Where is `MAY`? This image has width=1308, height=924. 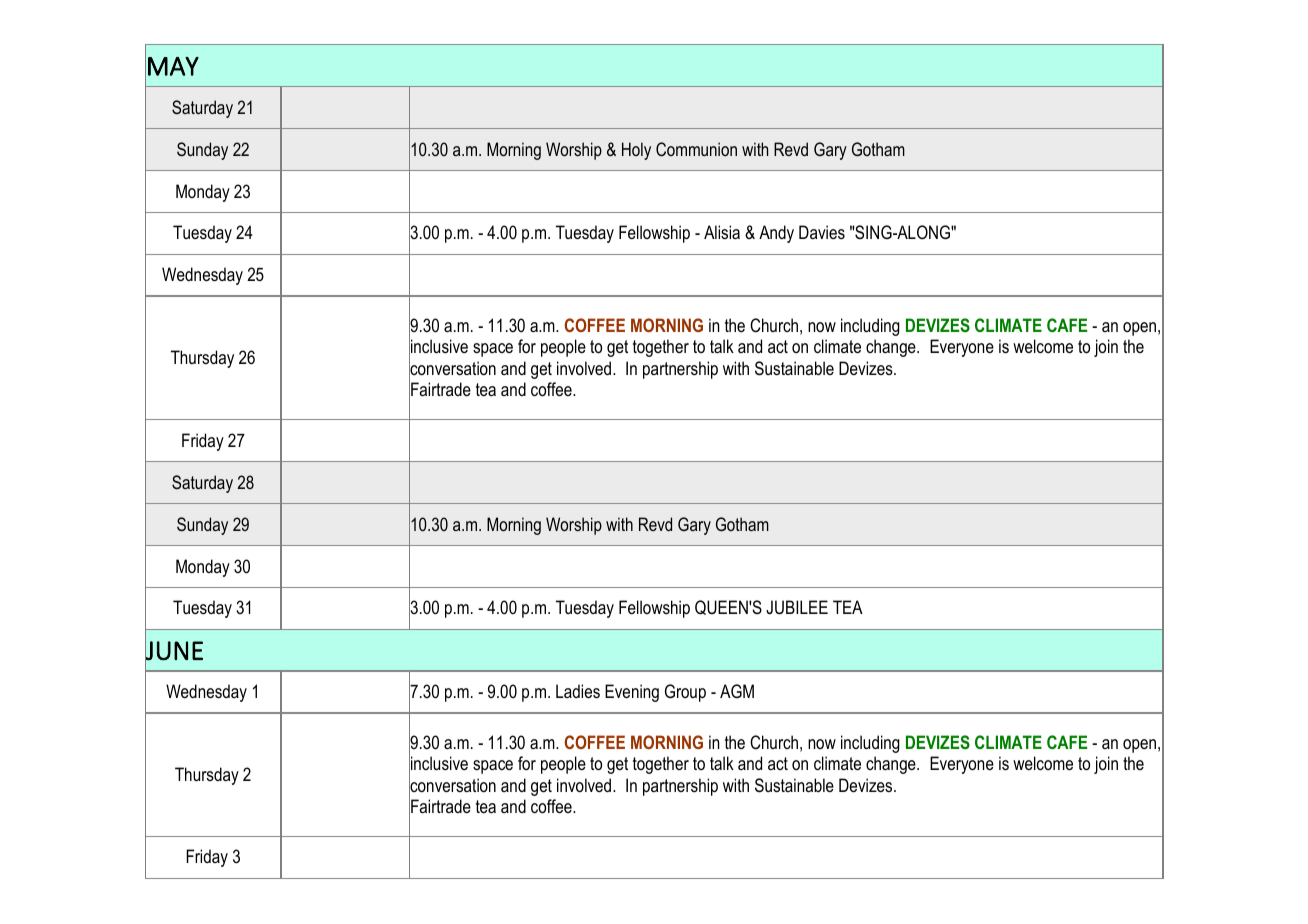 MAY is located at coordinates (173, 66).
